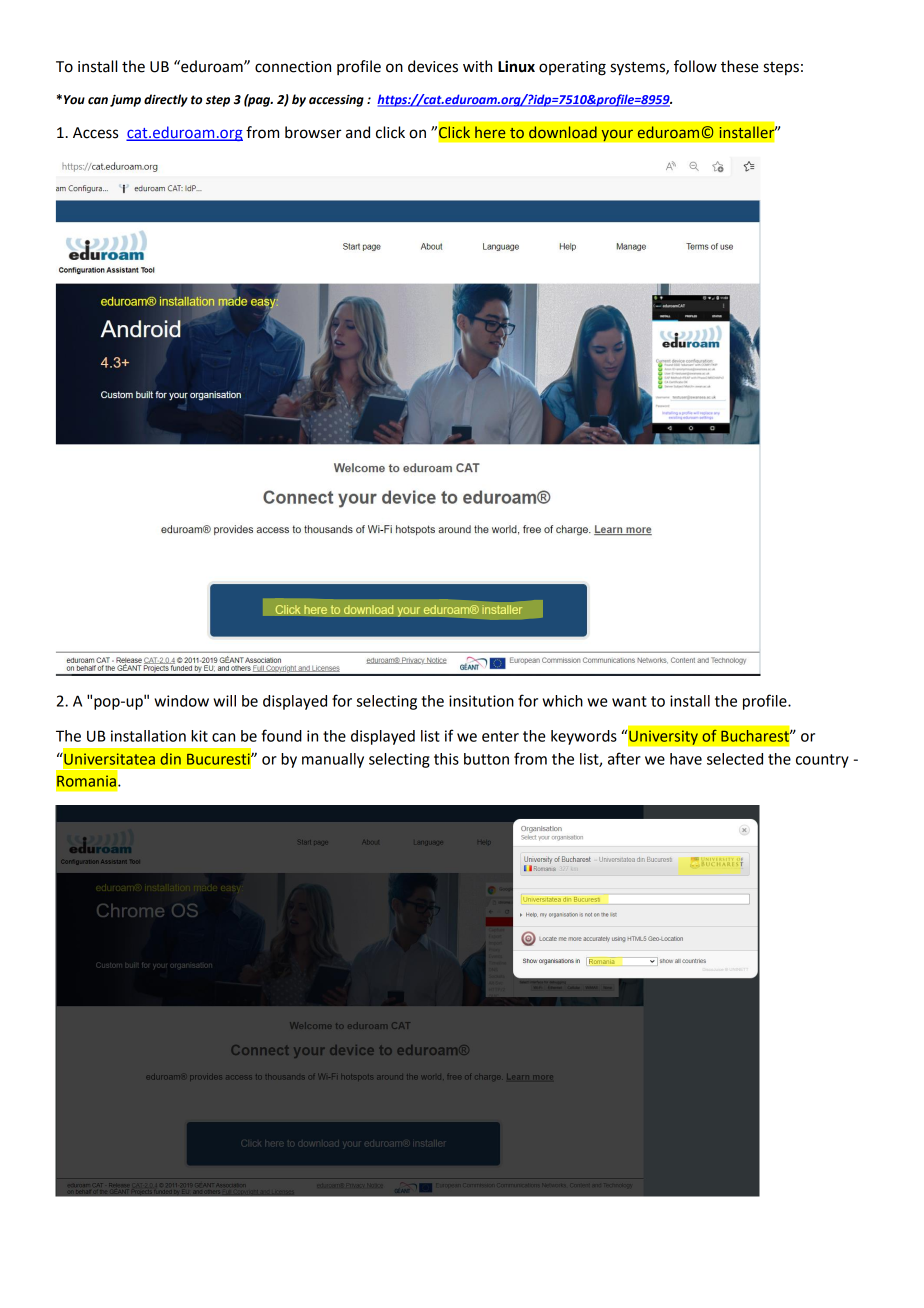  I want to click on with, so click(477, 66).
